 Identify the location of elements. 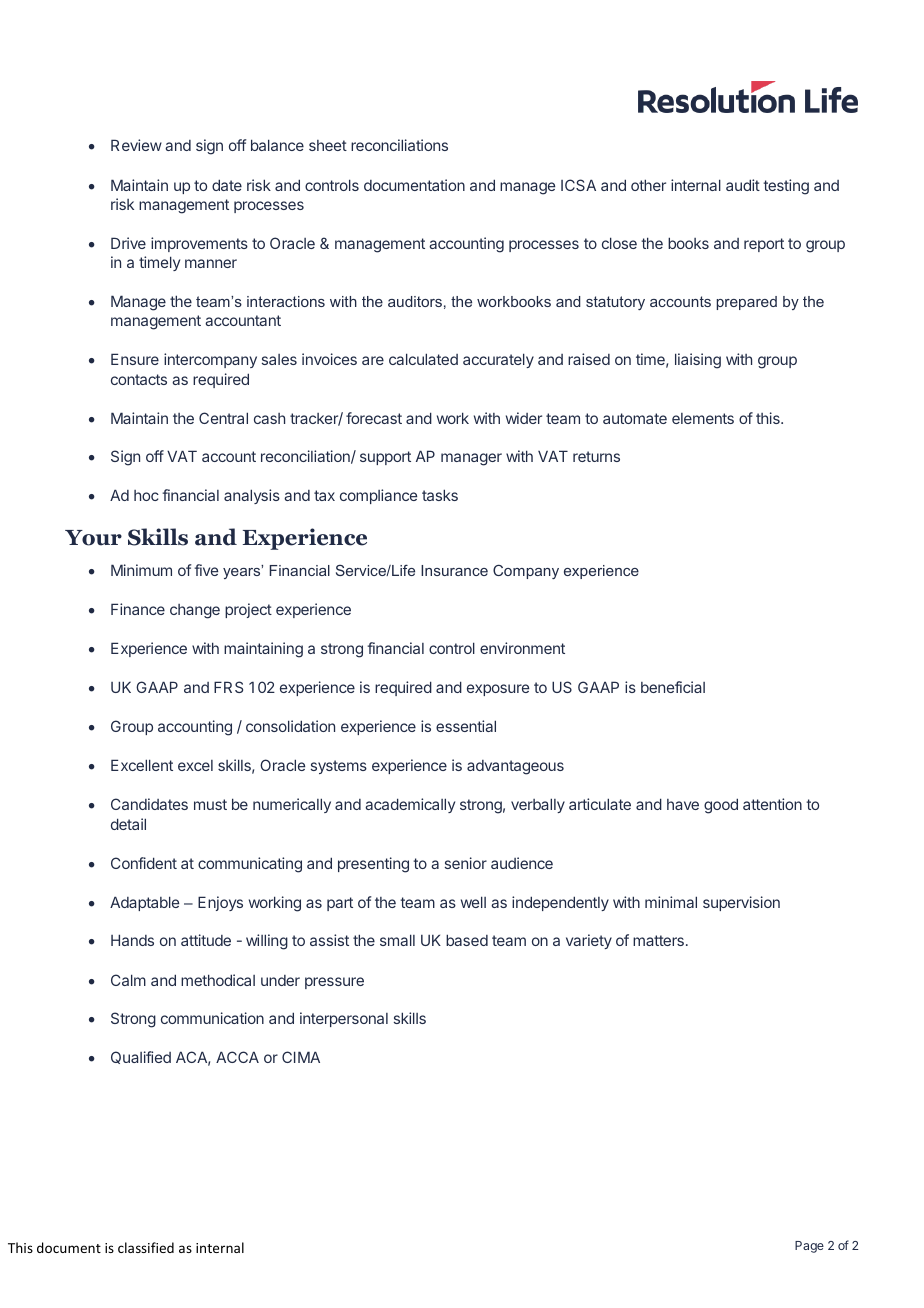
(703, 418).
